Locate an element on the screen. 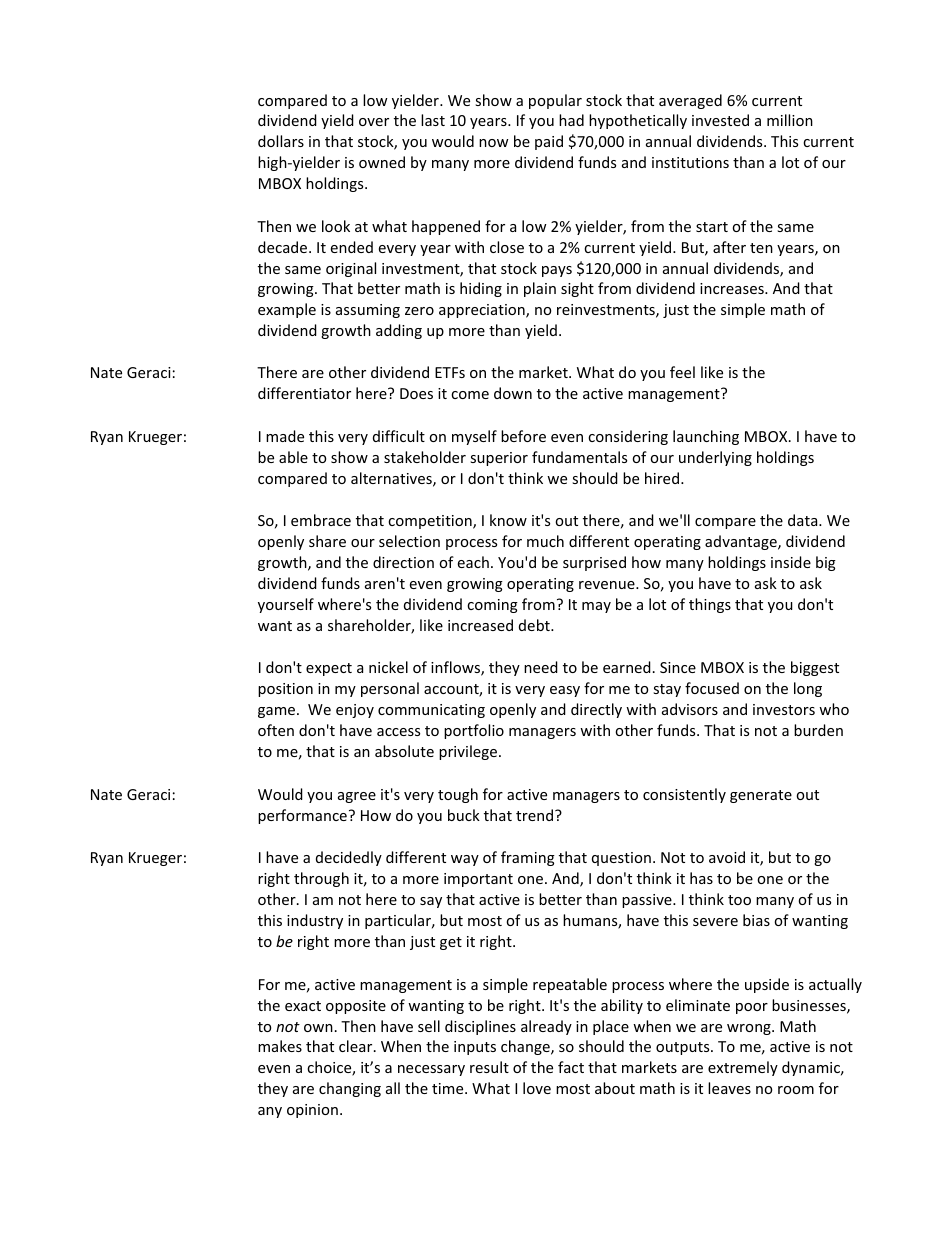  over is located at coordinates (374, 122).
